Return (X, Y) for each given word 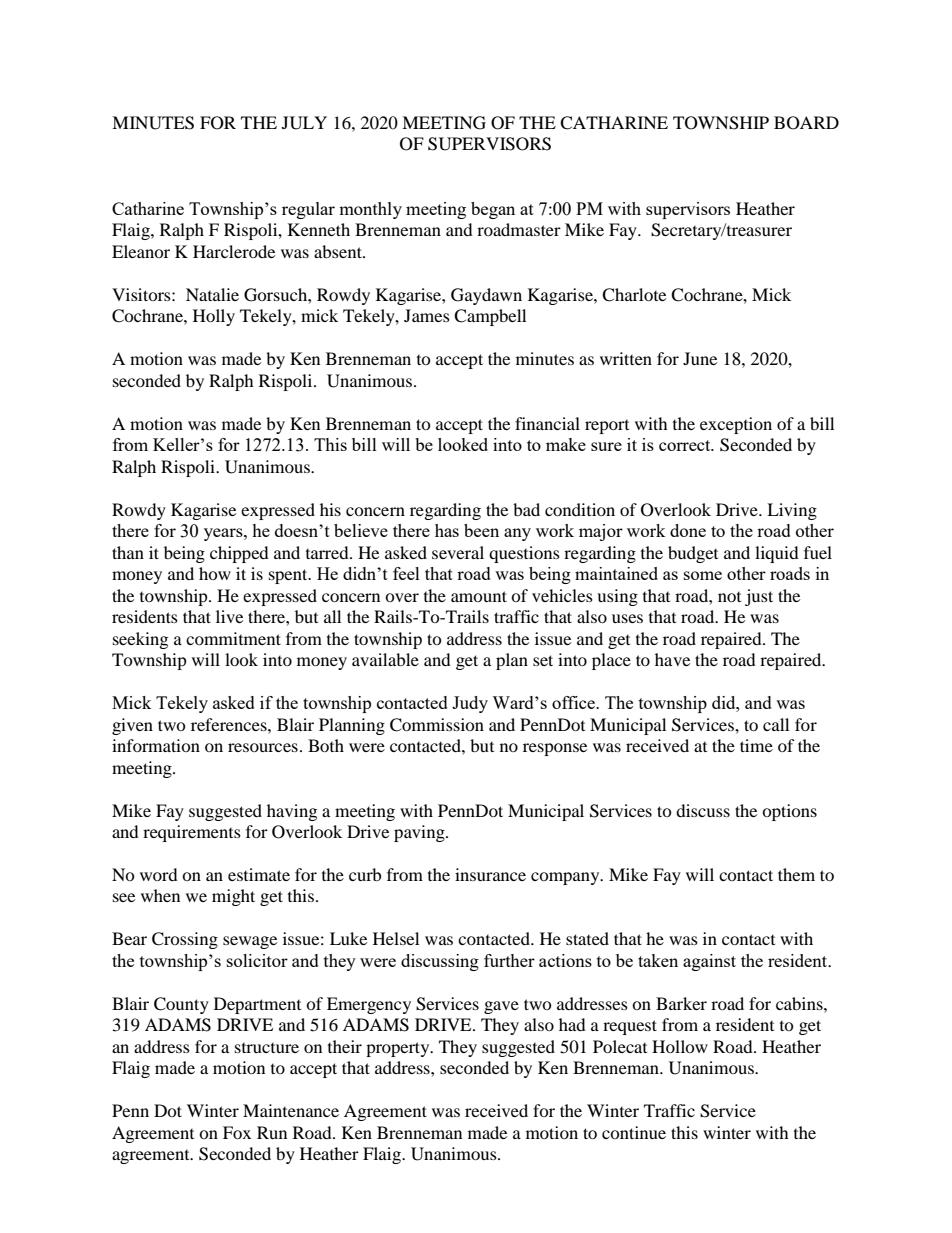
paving (420, 833)
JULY (304, 123)
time (756, 745)
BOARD (806, 123)
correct (686, 445)
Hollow (680, 1046)
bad (526, 509)
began (493, 210)
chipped (239, 554)
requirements (192, 833)
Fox (237, 1132)
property (399, 1049)
